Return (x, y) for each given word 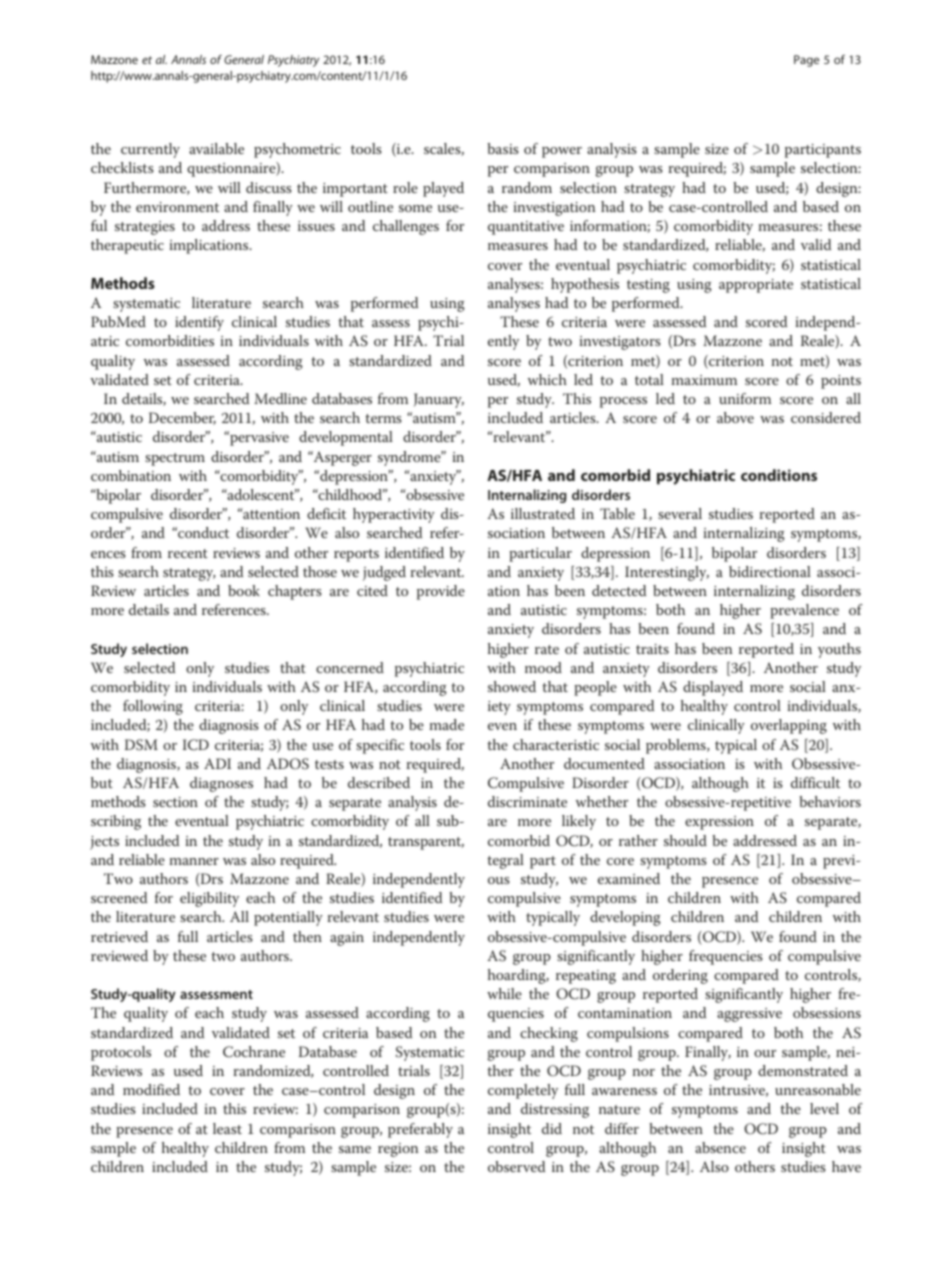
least (227, 1128)
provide (441, 592)
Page (806, 61)
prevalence (804, 611)
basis (503, 148)
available (216, 148)
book (244, 590)
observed (516, 1166)
